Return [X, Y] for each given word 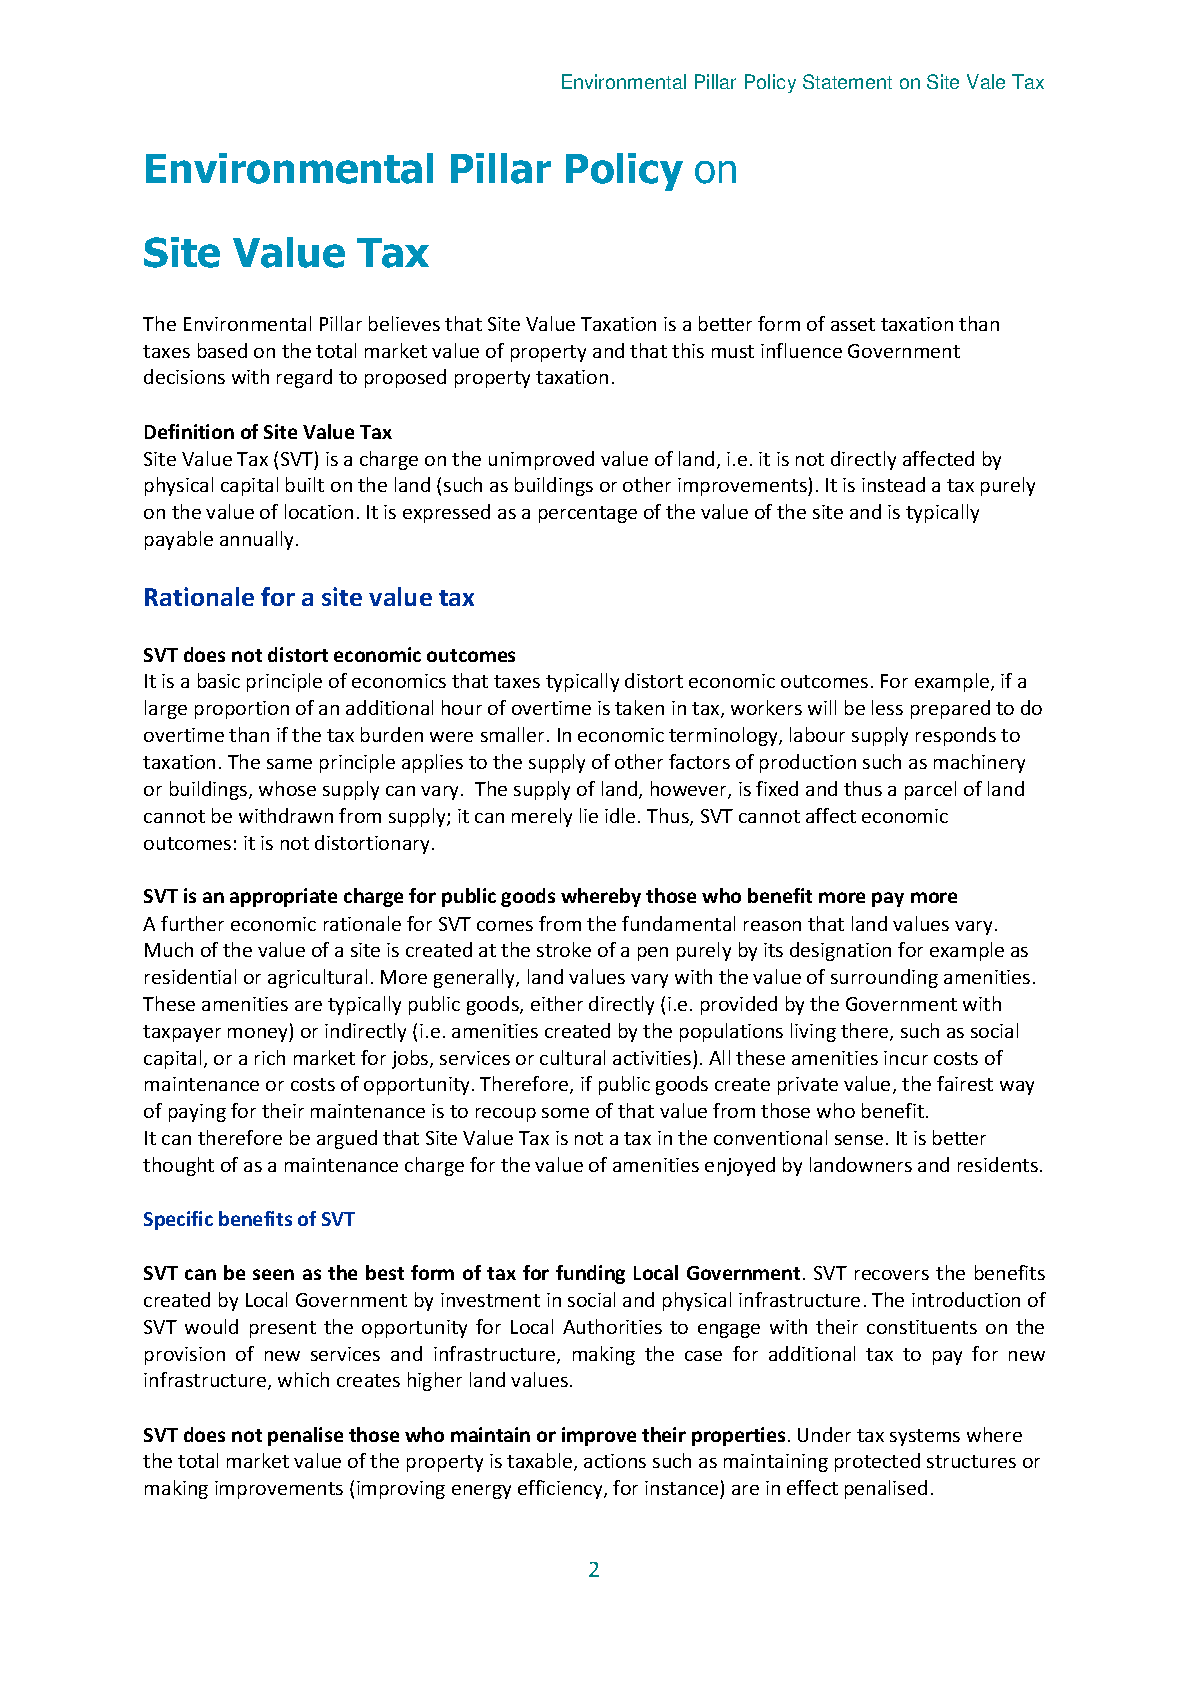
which [303, 1379]
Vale [986, 81]
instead [893, 484]
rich [270, 1057]
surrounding [884, 978]
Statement [847, 81]
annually [258, 540]
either [557, 1003]
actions [615, 1461]
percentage [588, 514]
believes [404, 323]
